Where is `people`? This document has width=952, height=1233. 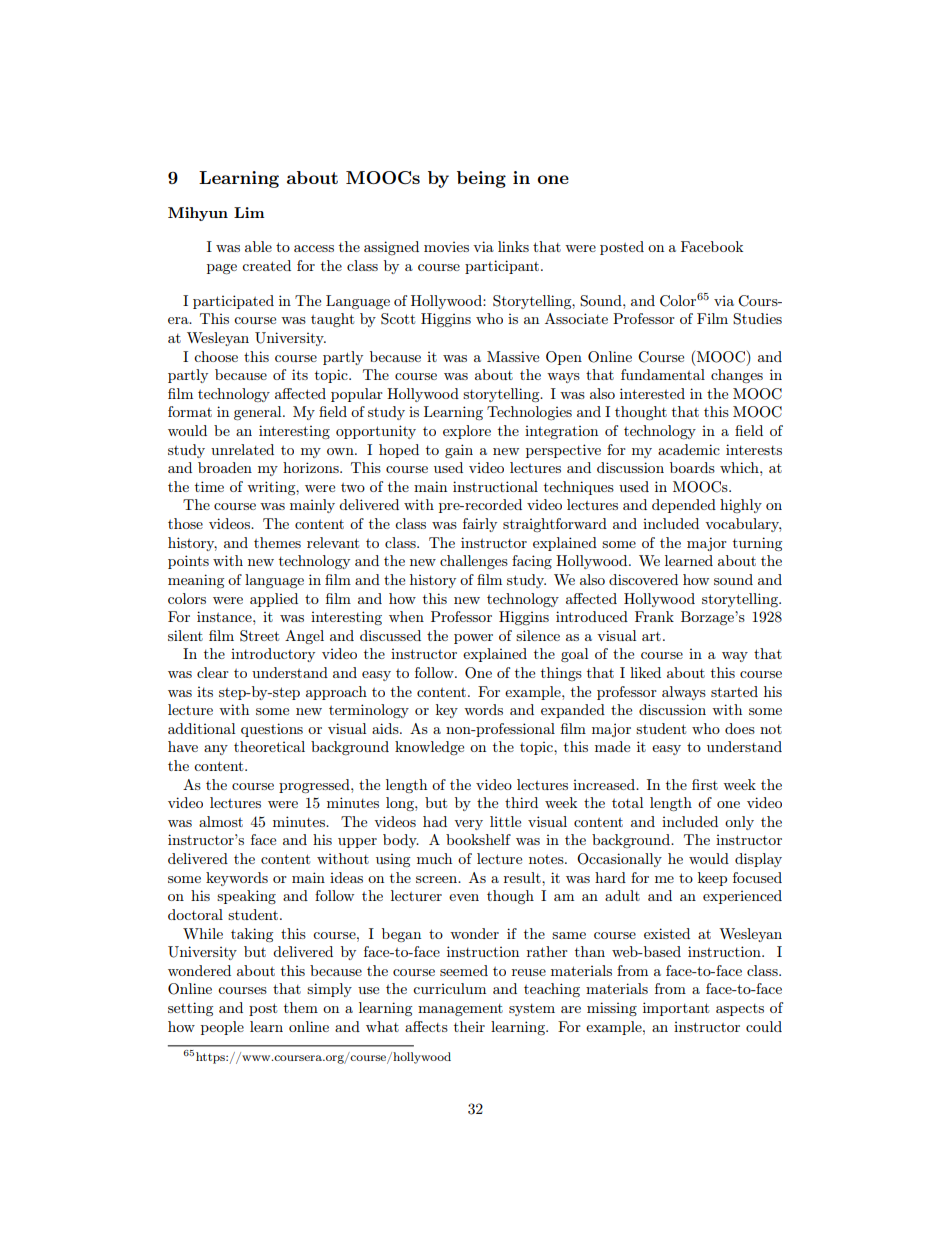 people is located at coordinates (222, 1028).
